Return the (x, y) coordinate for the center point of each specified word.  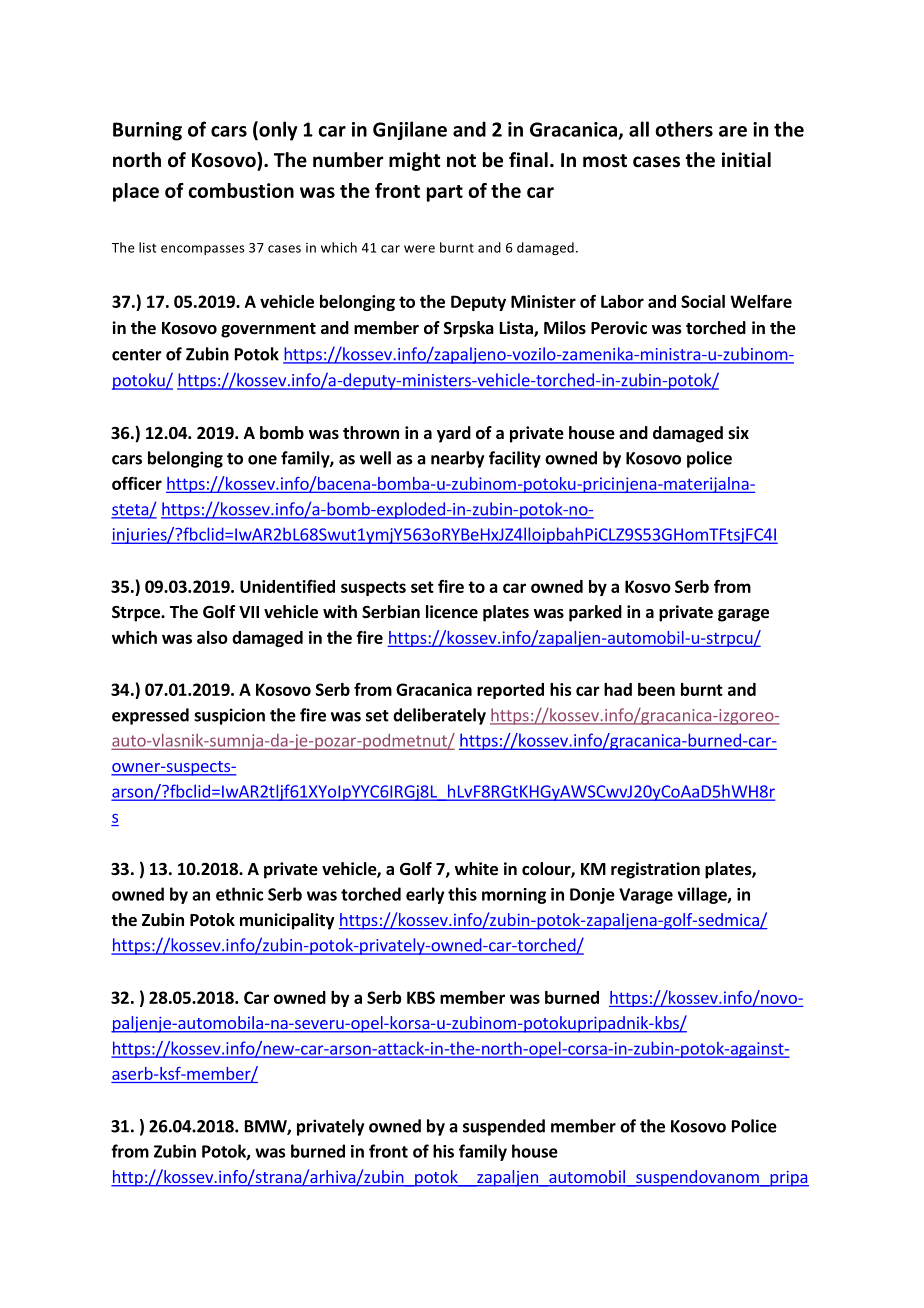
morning (514, 896)
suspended (504, 1127)
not (461, 161)
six (738, 433)
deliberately (439, 716)
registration (655, 870)
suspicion (229, 716)
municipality (287, 921)
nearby (457, 459)
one (262, 460)
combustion (241, 190)
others (684, 129)
